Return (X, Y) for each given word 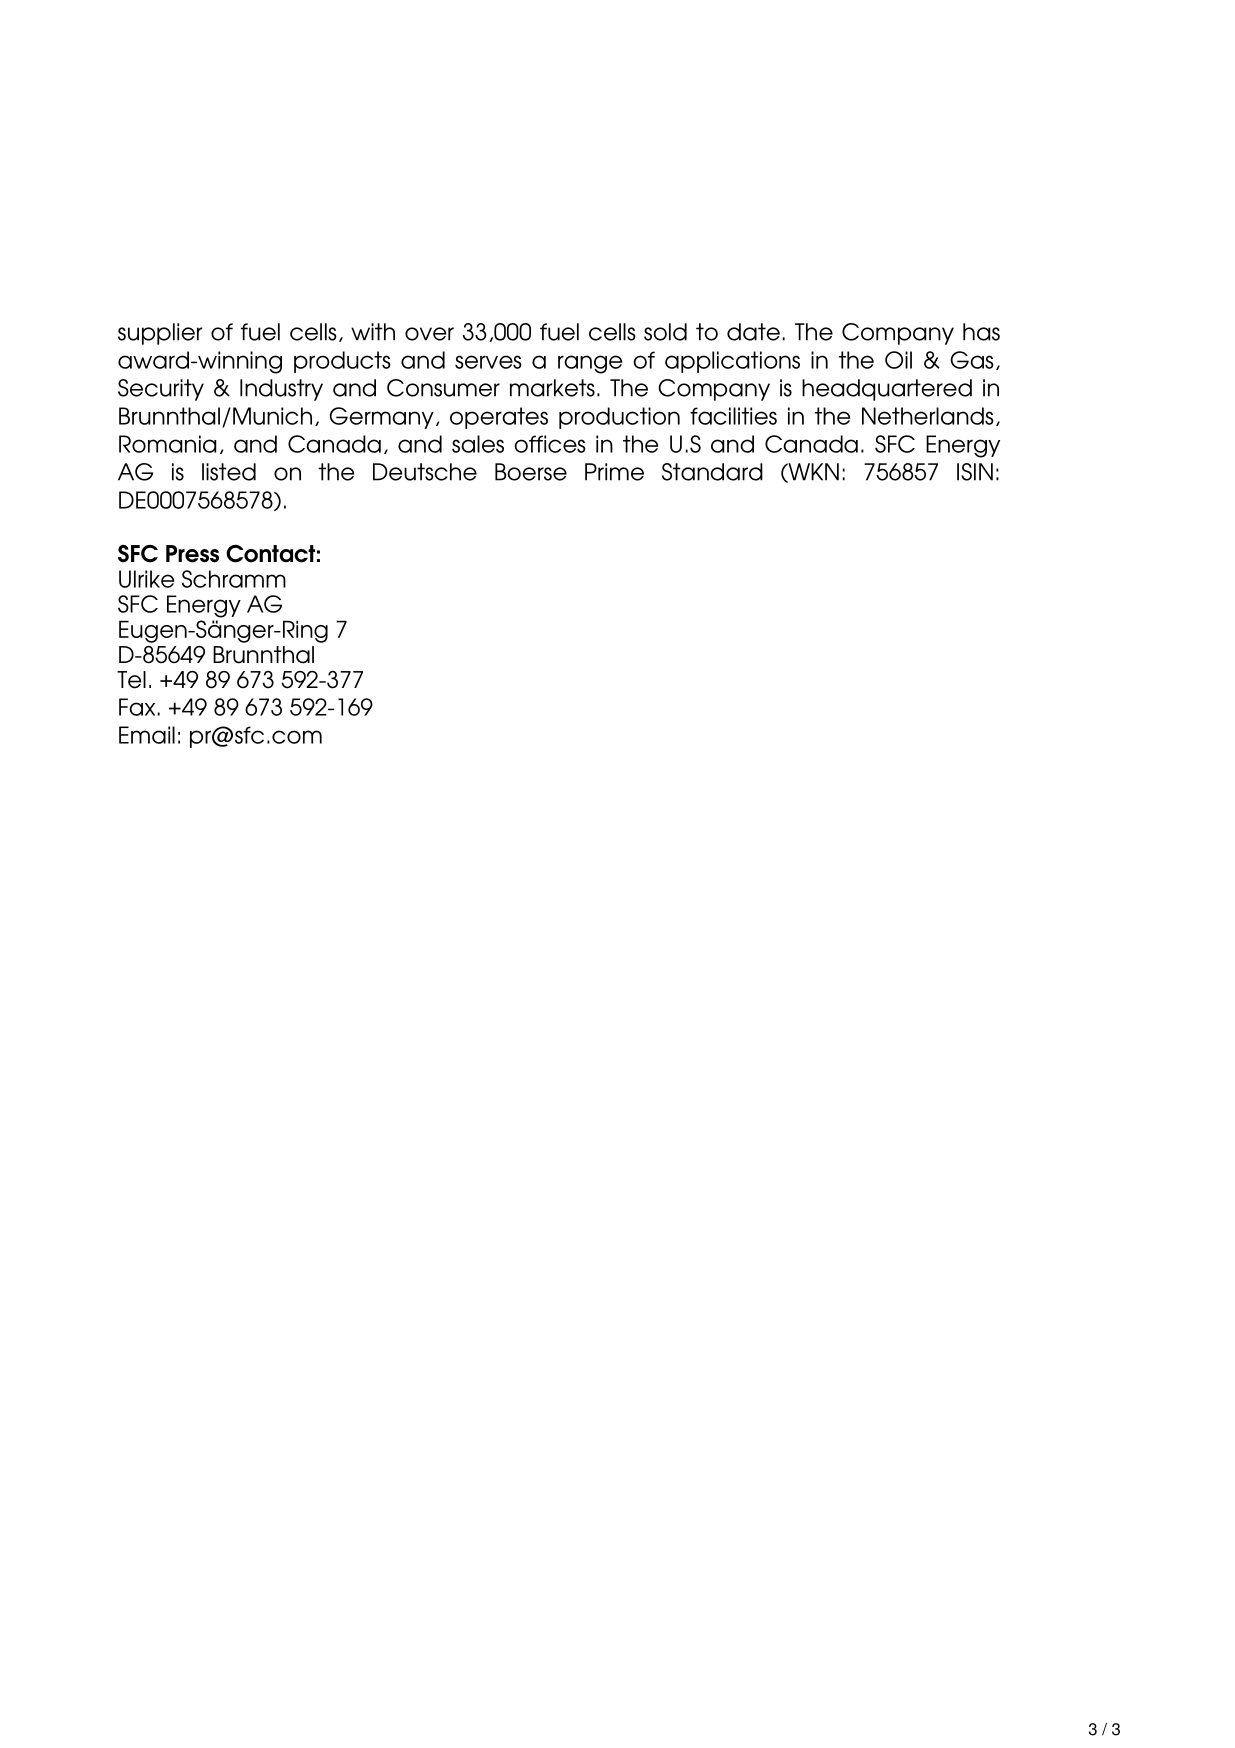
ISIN (975, 472)
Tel (131, 680)
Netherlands (928, 416)
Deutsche (425, 472)
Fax (137, 707)
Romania (168, 444)
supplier (160, 334)
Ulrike (146, 579)
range (590, 364)
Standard (712, 472)
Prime (614, 472)
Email (147, 735)
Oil (898, 360)
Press (192, 554)
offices (550, 444)
